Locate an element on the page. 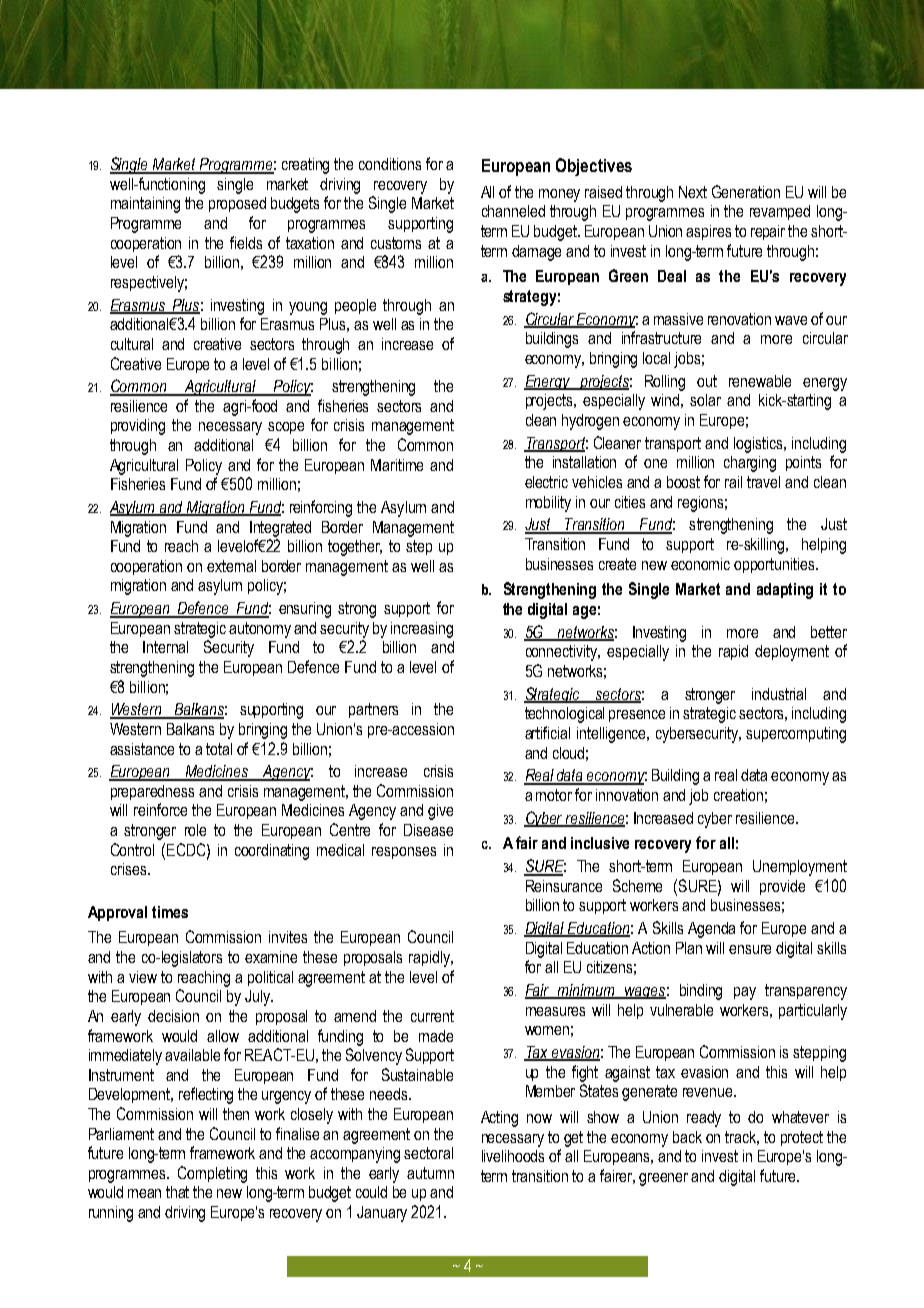 The width and height of the document is (924, 1308). channeled is located at coordinates (513, 211).
